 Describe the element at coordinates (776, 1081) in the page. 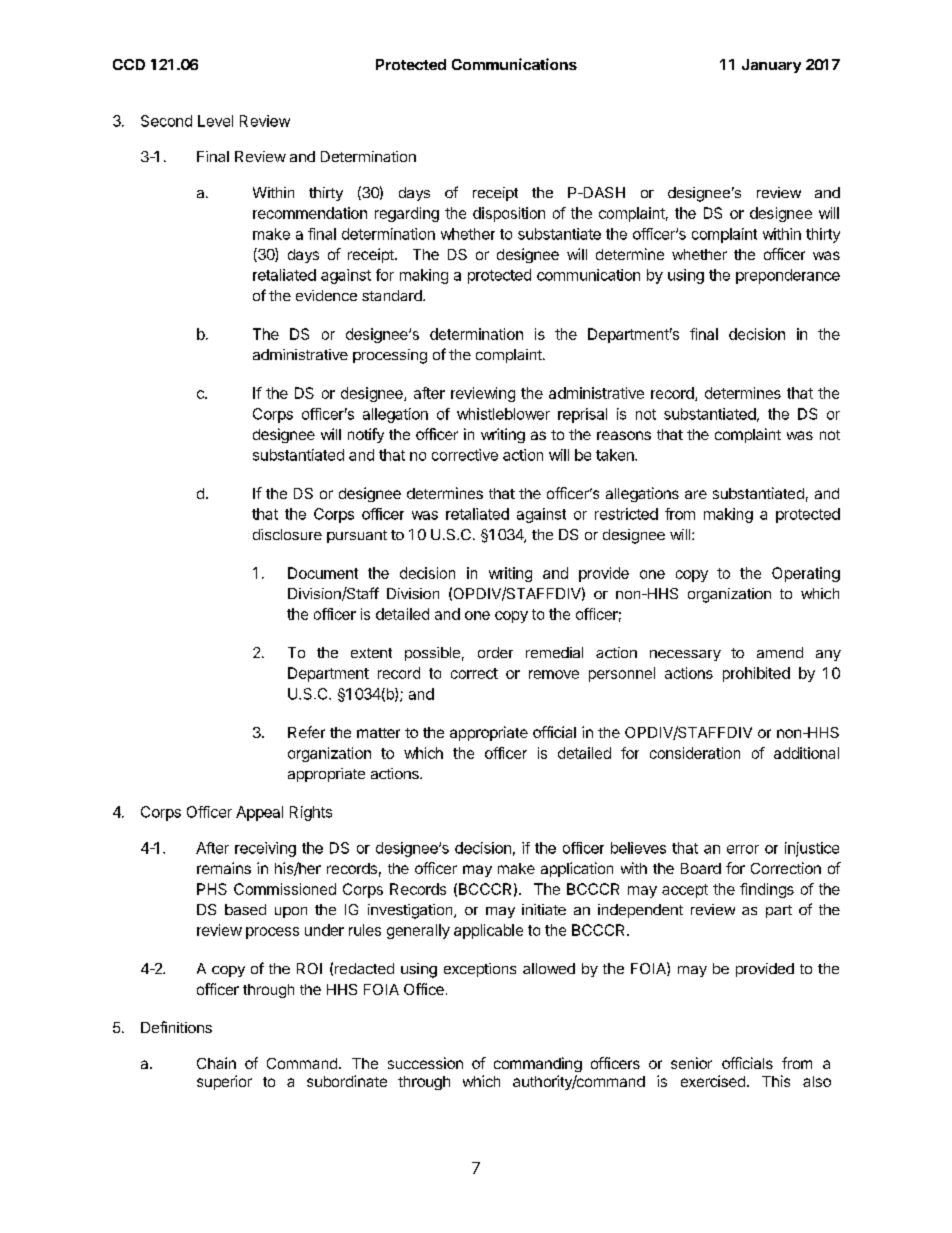

I see `This` at that location.
